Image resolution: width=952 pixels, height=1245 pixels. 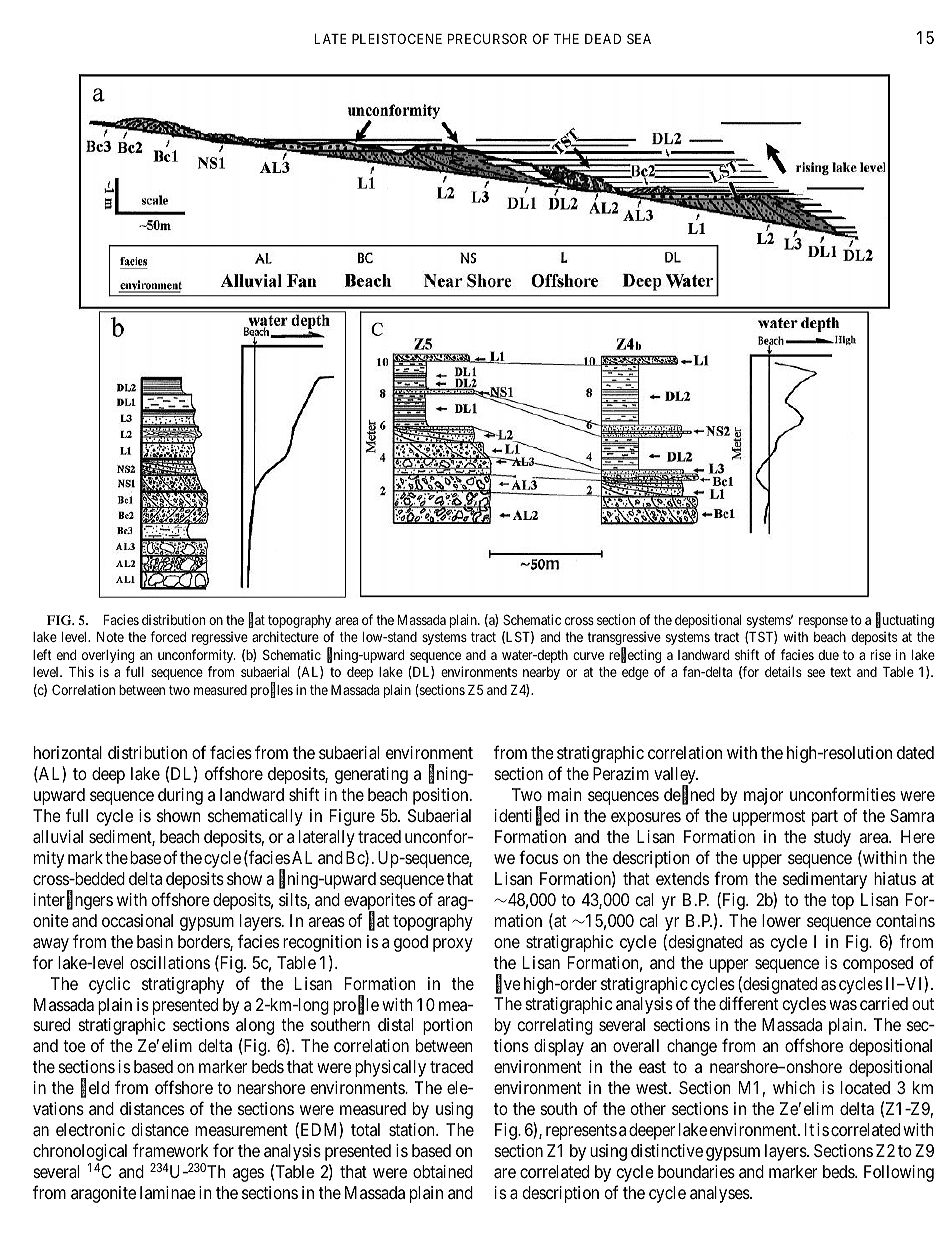 What do you see at coordinates (168, 1192) in the page?
I see `laminae` at bounding box center [168, 1192].
